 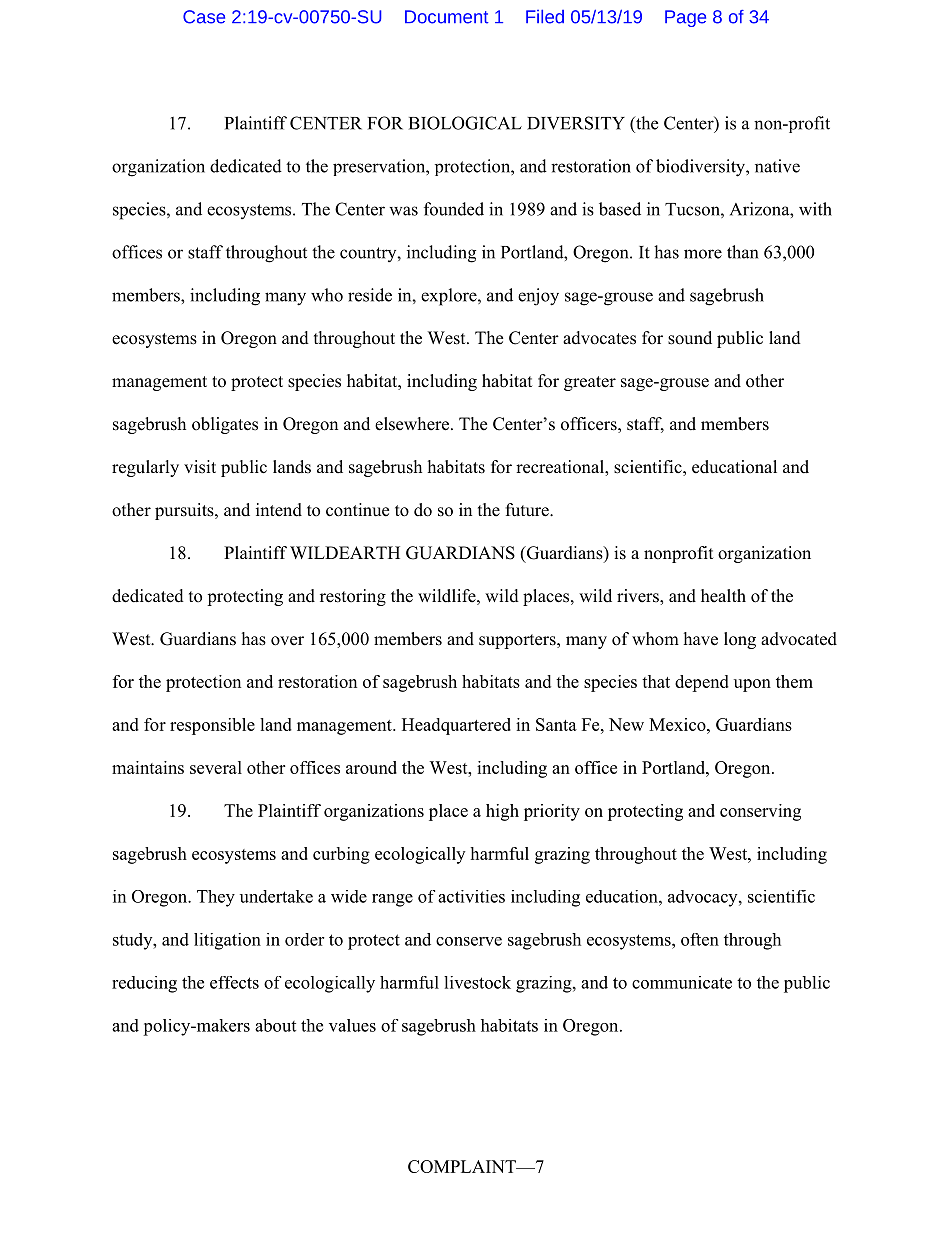 I want to click on Document, so click(x=447, y=17).
